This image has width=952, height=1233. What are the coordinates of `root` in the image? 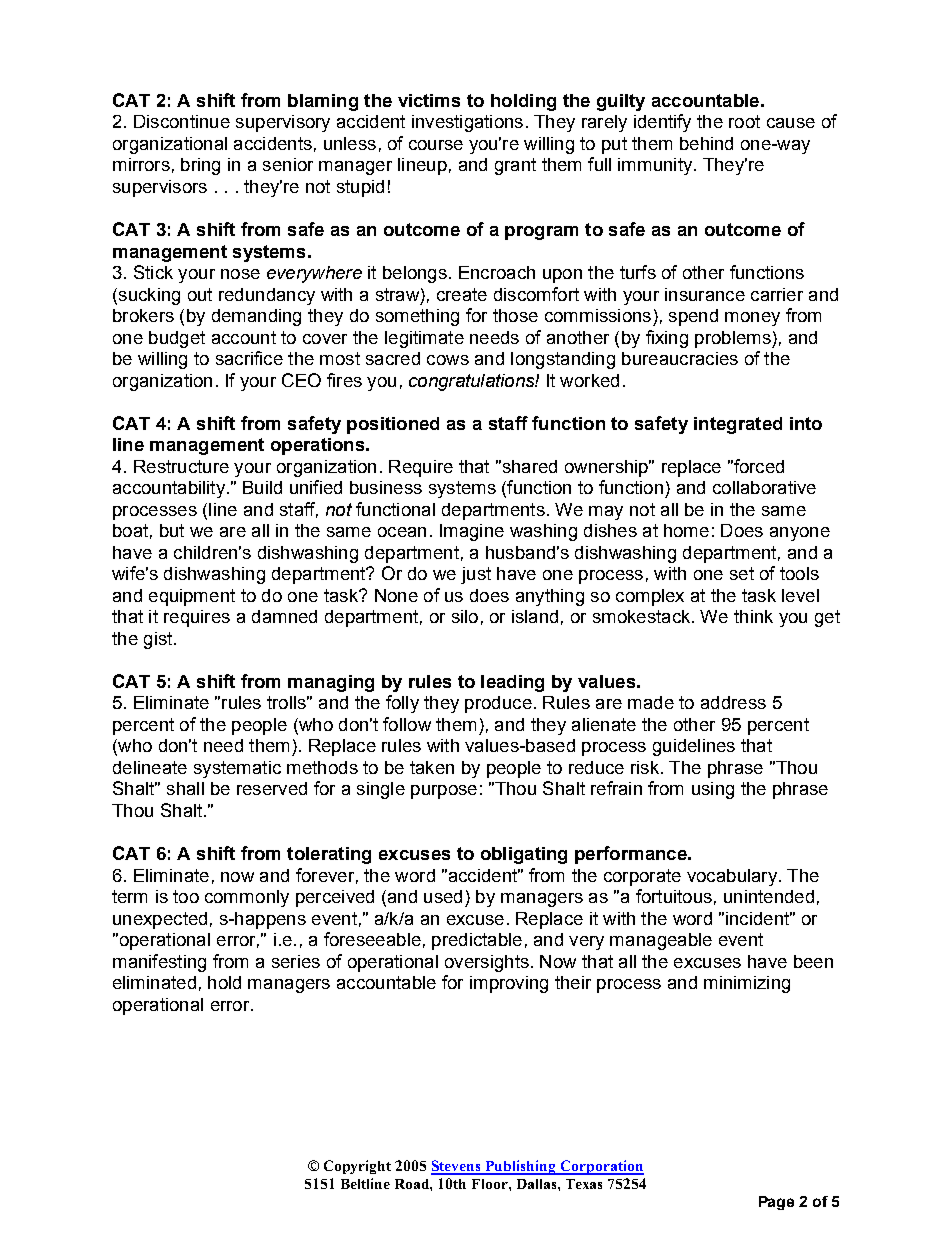 It's located at (744, 121).
